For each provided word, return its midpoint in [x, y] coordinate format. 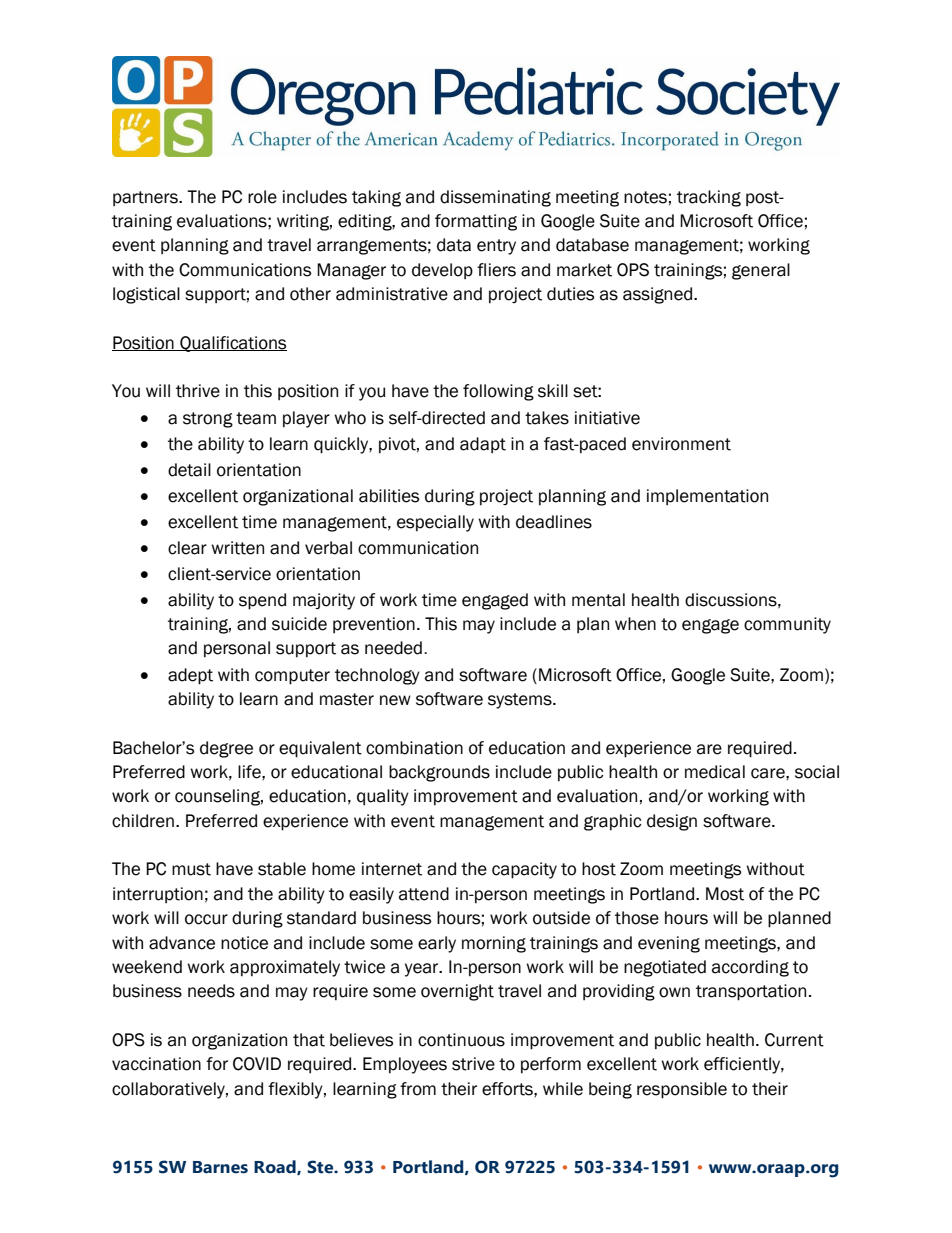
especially [435, 523]
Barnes [220, 1167]
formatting [476, 222]
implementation [707, 497]
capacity [524, 870]
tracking [709, 198]
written [237, 548]
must [191, 869]
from [418, 1089]
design [672, 822]
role [262, 197]
